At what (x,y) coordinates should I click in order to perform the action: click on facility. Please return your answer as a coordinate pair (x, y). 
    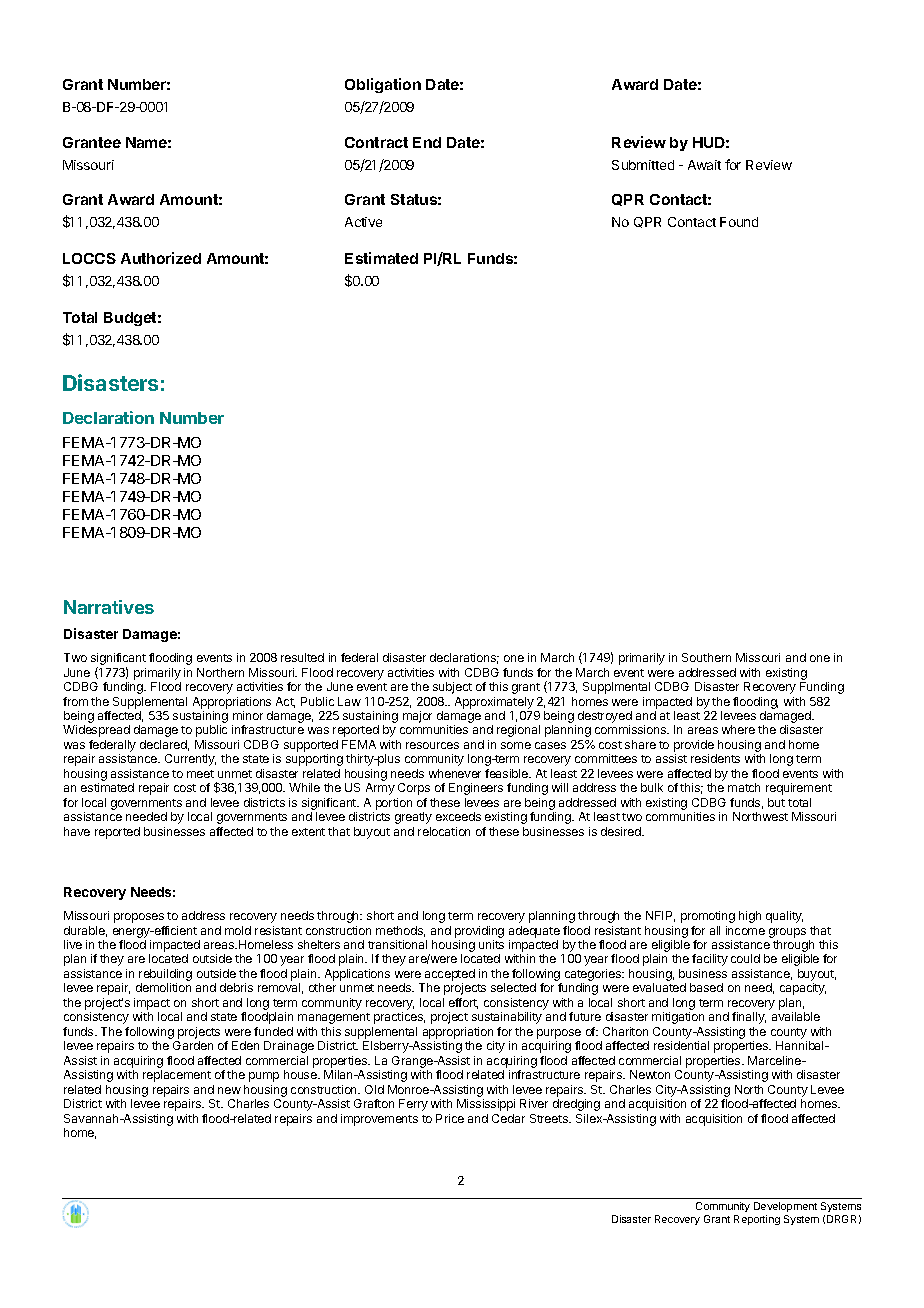
    Looking at the image, I should click on (710, 960).
